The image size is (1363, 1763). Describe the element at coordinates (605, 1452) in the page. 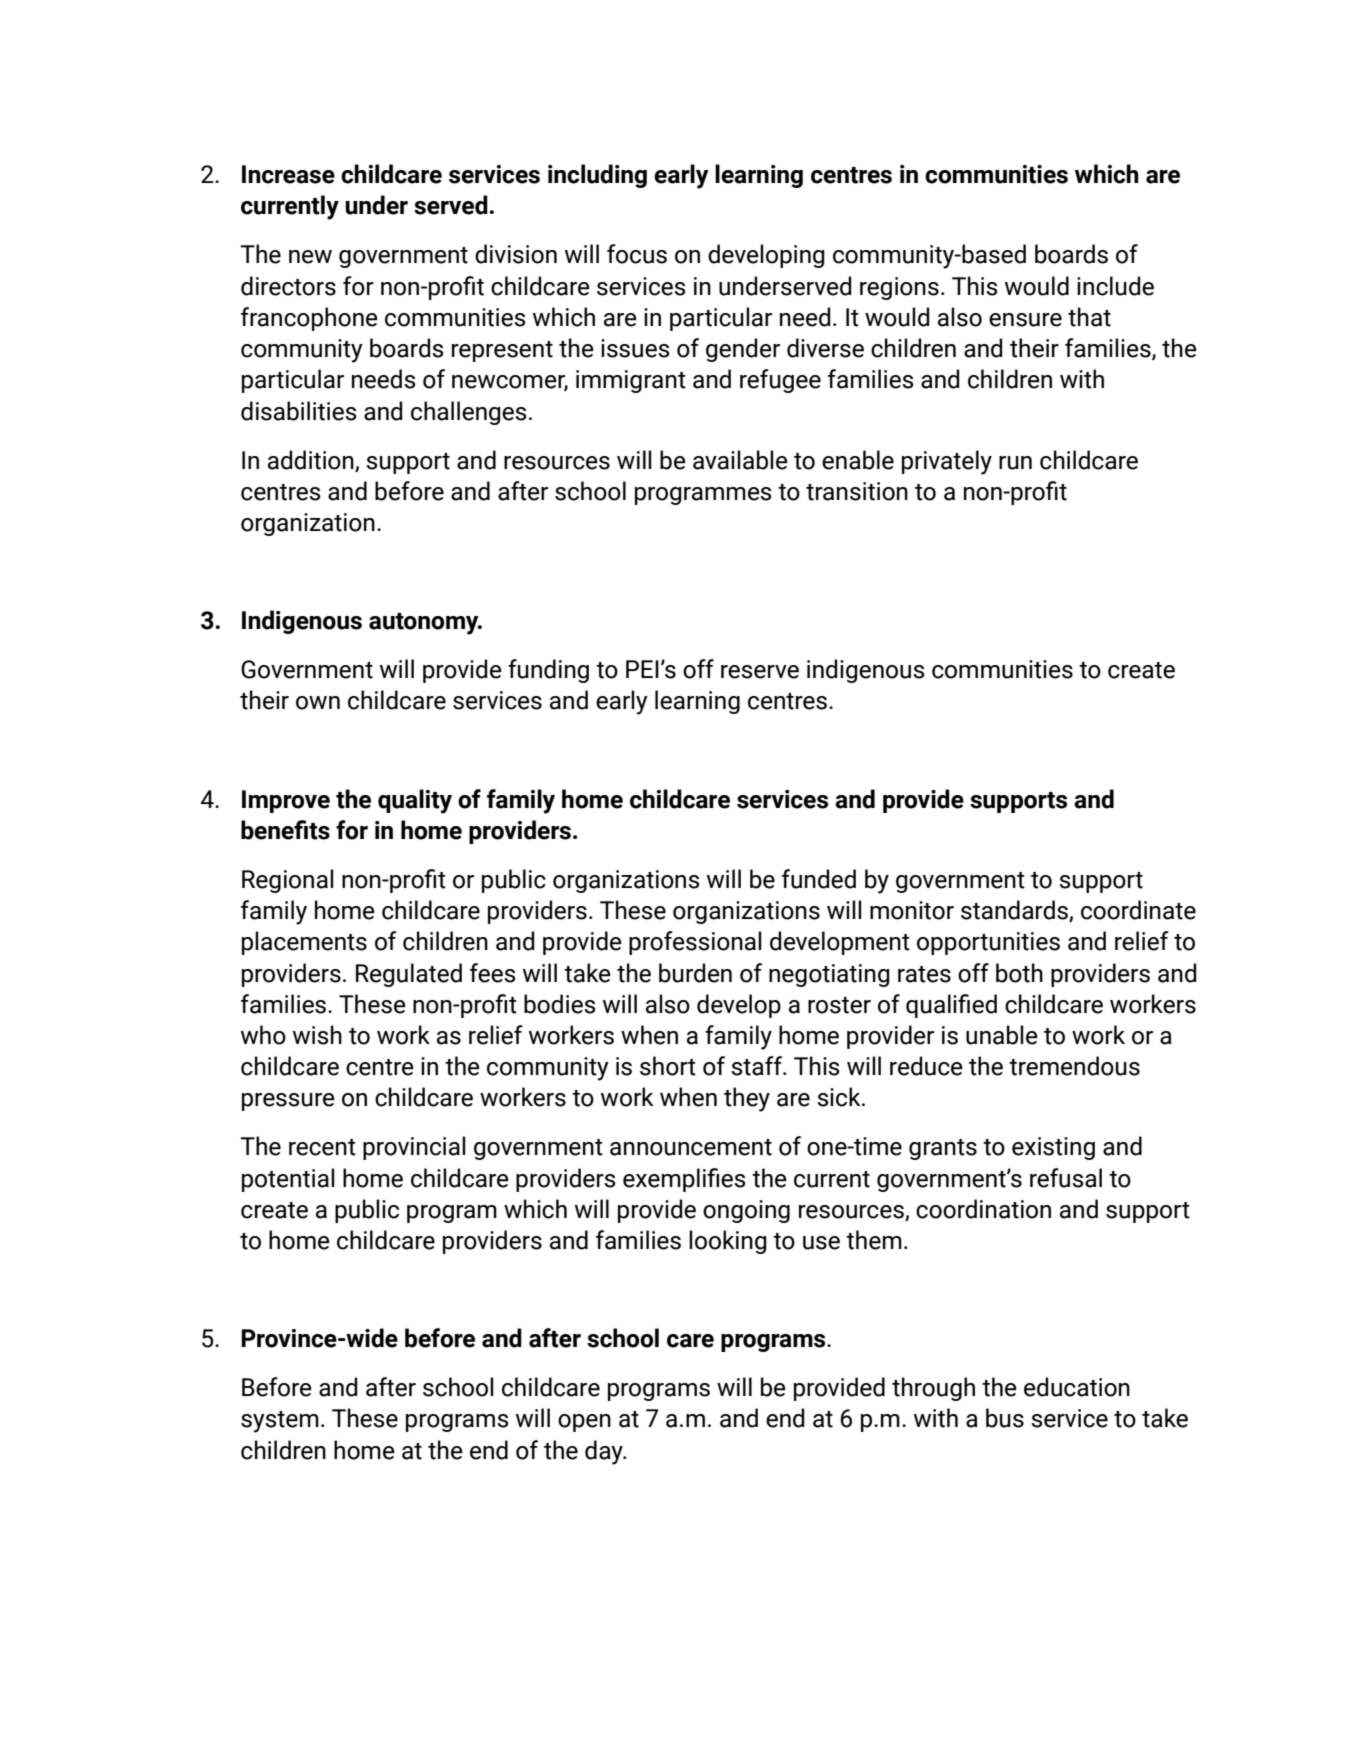

I see `day` at that location.
